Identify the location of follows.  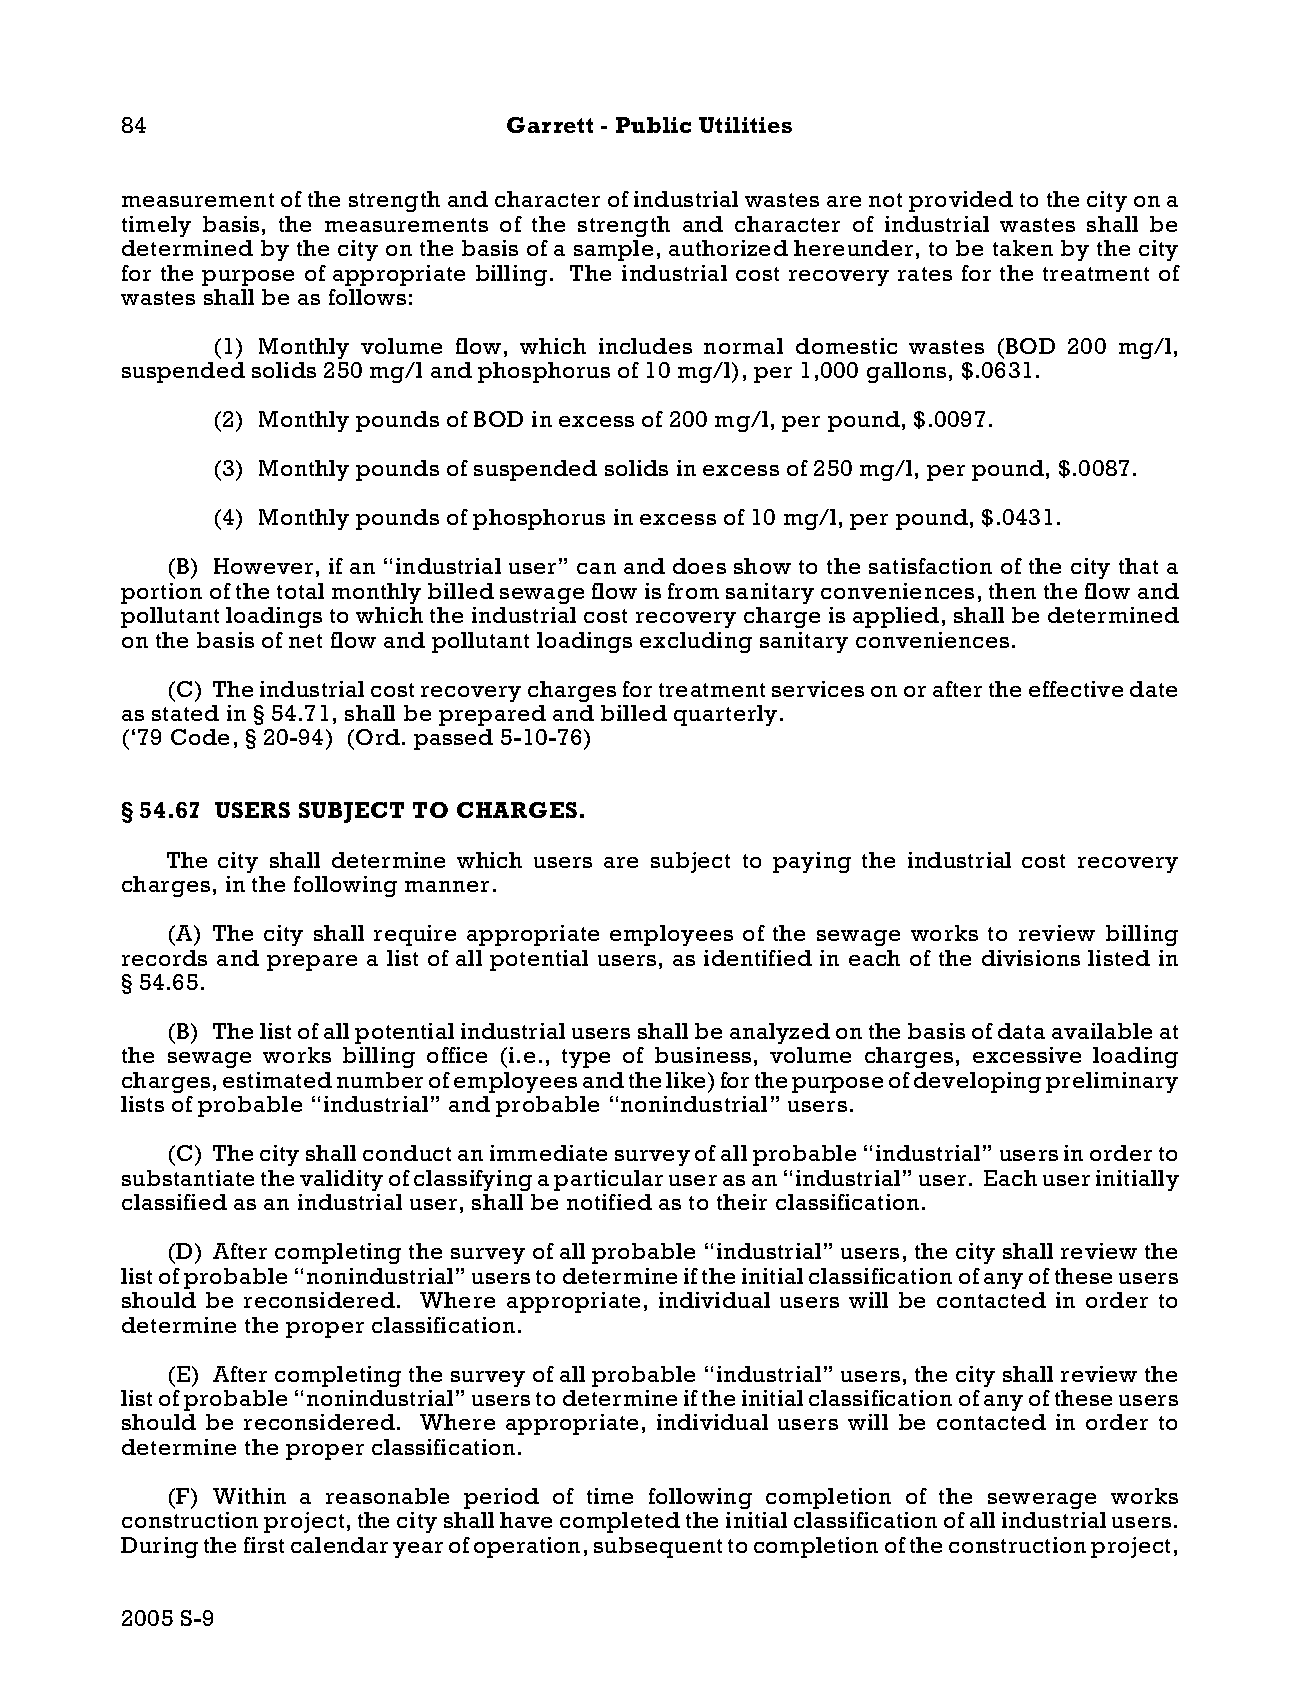
(367, 297).
